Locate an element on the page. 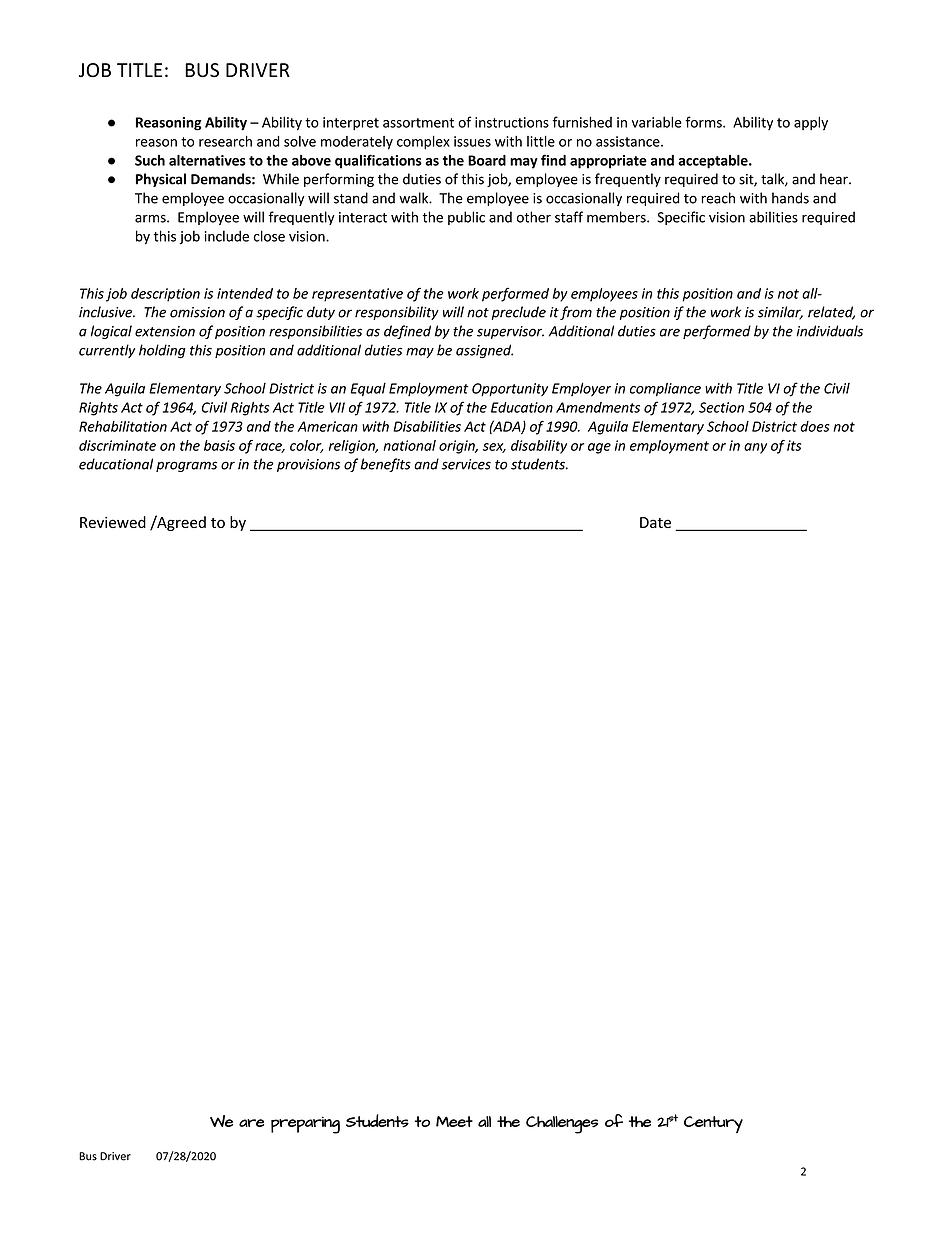 This page has height=1233, width=952. services is located at coordinates (466, 464).
